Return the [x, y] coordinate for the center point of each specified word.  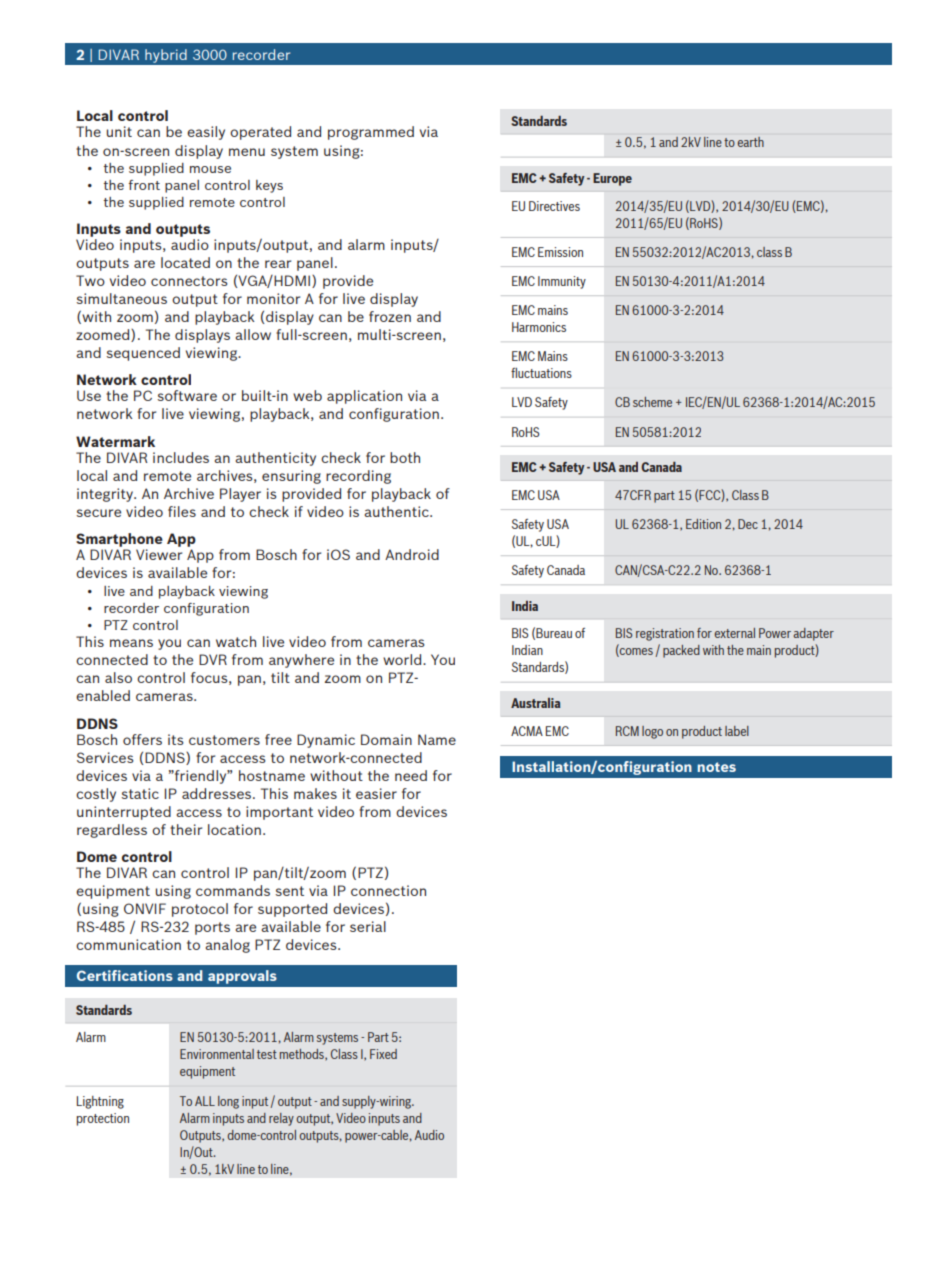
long [228, 1102]
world [403, 659]
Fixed [383, 1054]
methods [303, 1055]
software [187, 395]
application [364, 397]
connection [388, 890]
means [131, 643]
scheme [652, 402]
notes [716, 767]
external [734, 633]
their [186, 829]
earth [751, 142]
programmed [371, 133]
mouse [210, 169]
